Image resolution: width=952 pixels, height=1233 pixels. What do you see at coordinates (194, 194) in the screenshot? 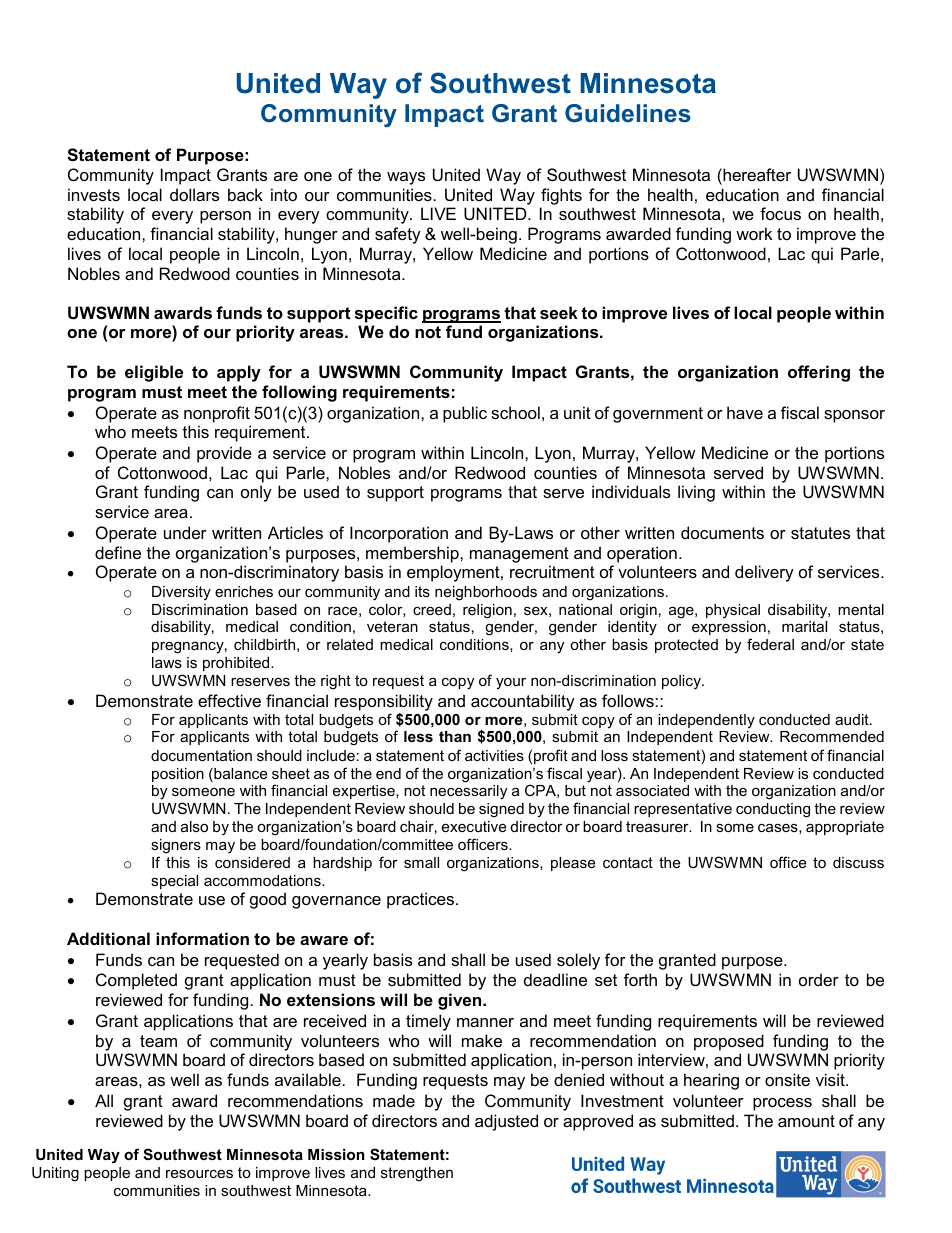
I see `dollars` at bounding box center [194, 194].
